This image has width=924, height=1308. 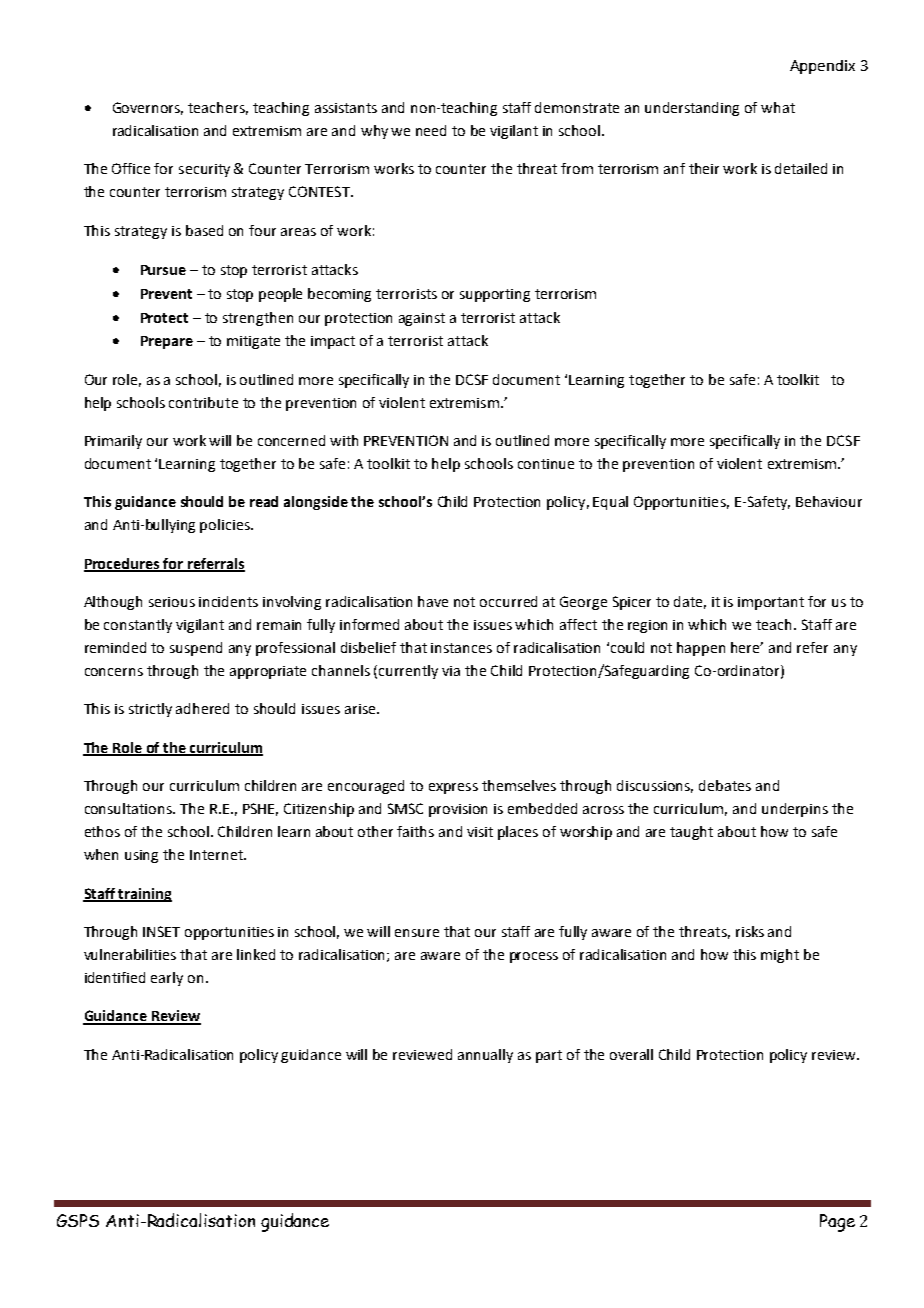 I want to click on what, so click(x=778, y=107).
